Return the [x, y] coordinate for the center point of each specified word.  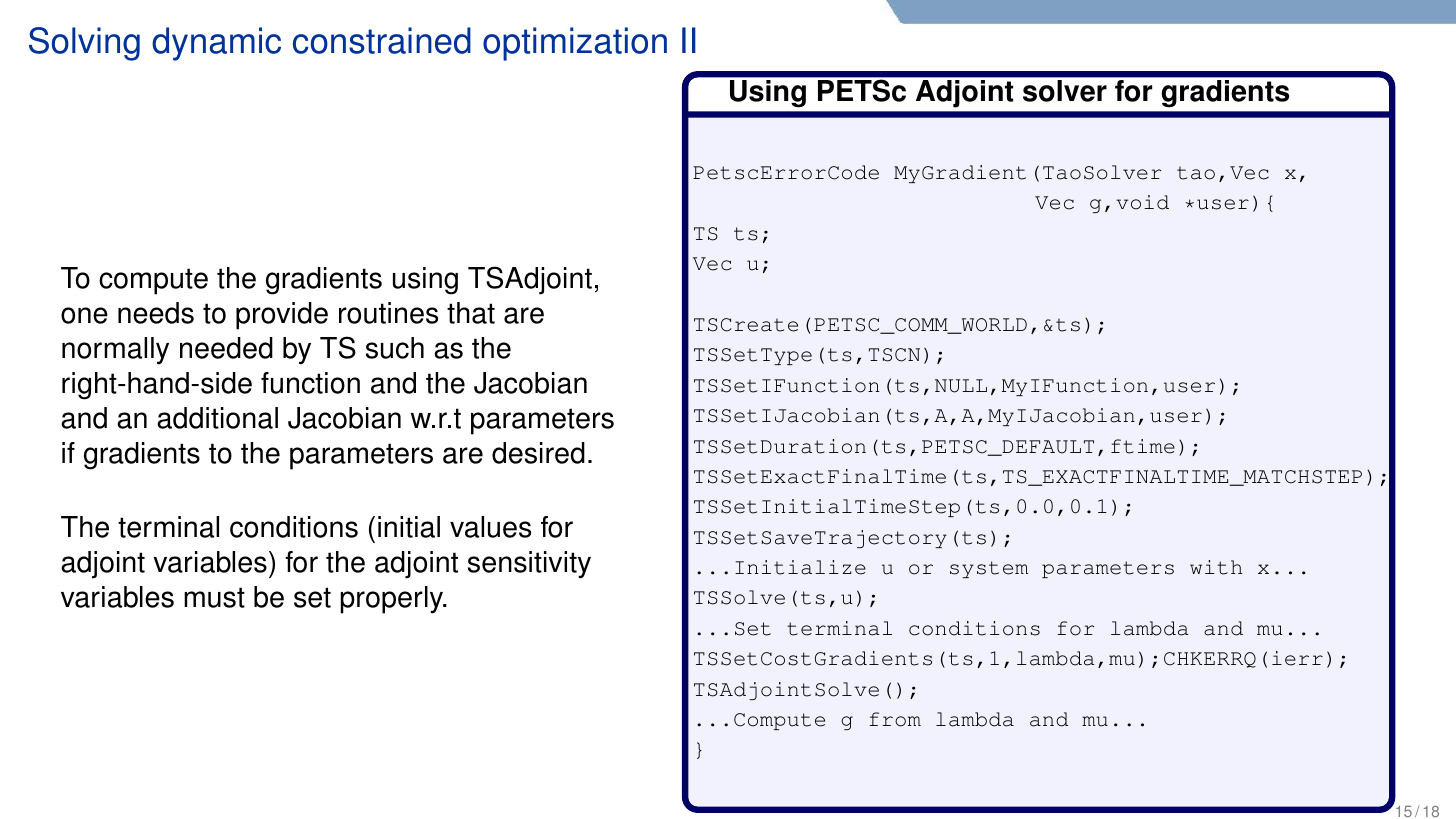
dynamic [216, 44]
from [895, 719]
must [214, 597]
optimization [575, 44]
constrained [382, 40]
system [989, 569]
